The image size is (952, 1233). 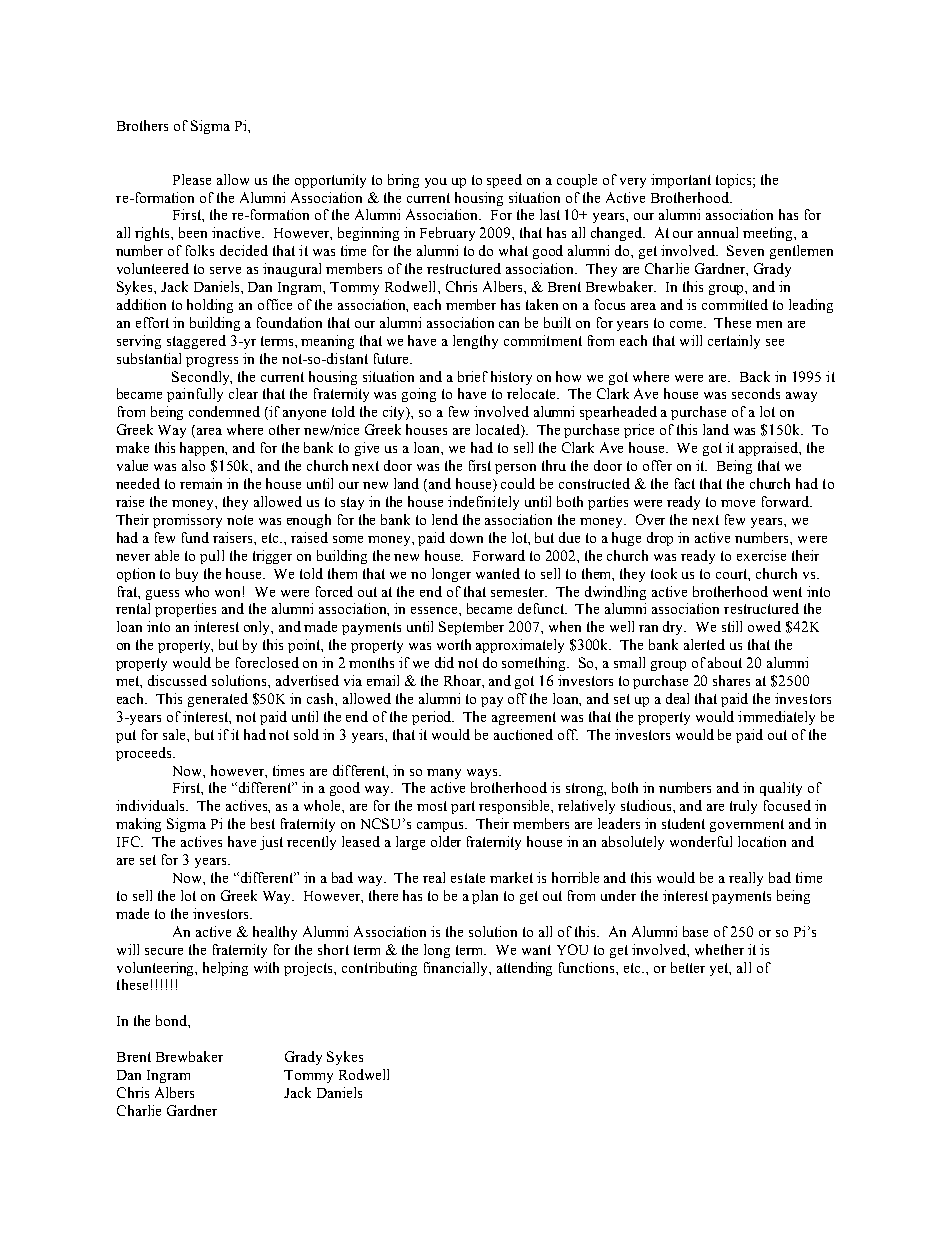 I want to click on only, so click(x=258, y=628).
